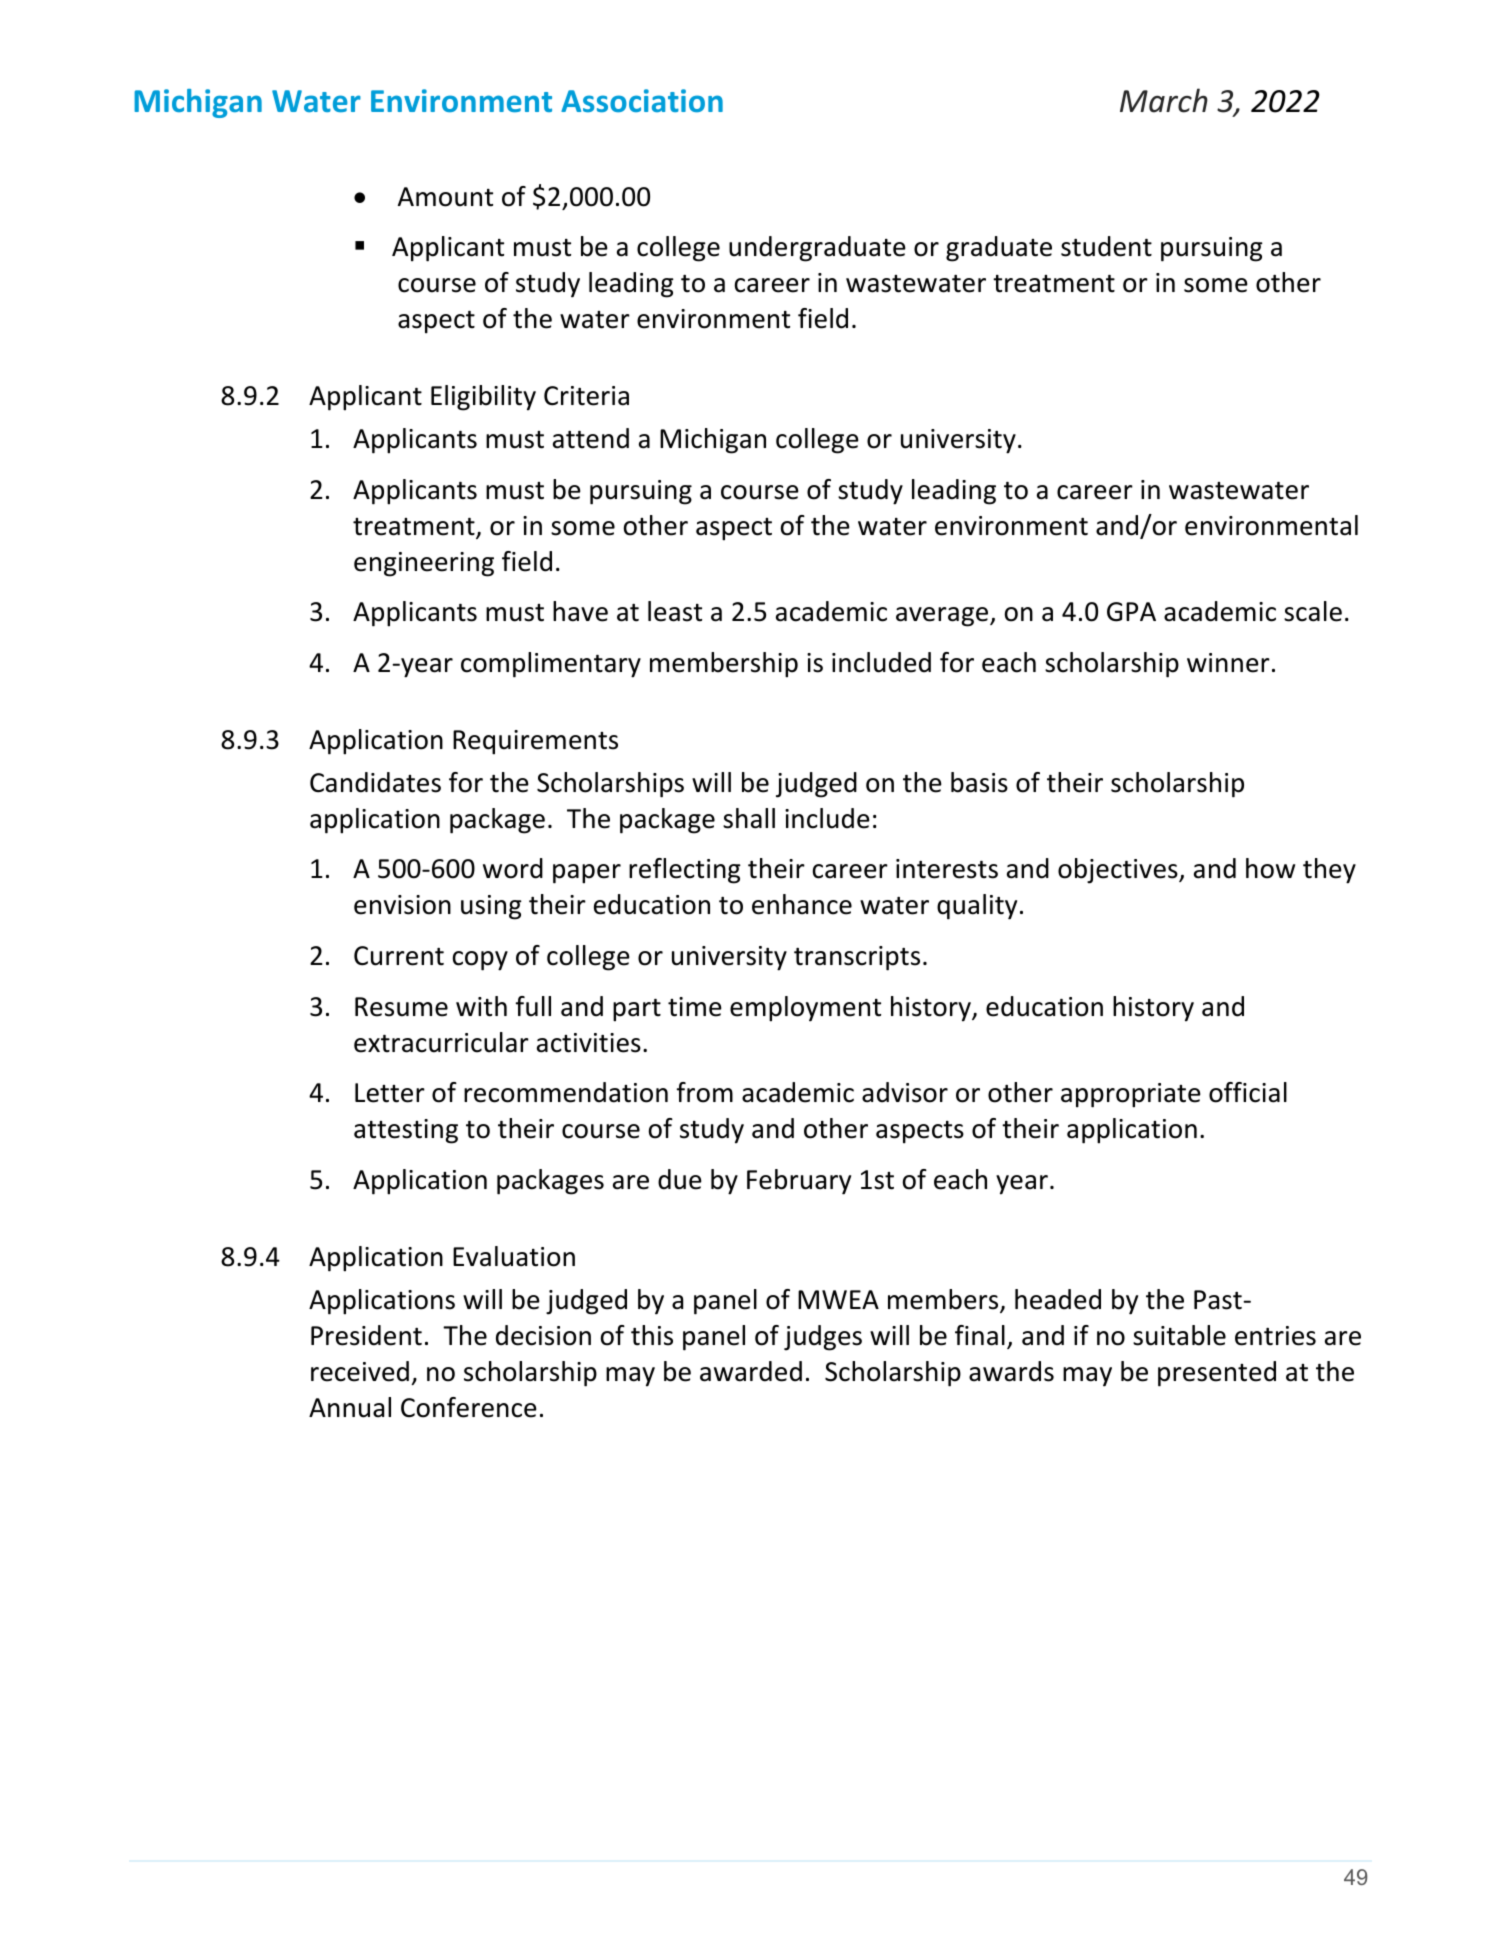 This document has height=1943, width=1501. Describe the element at coordinates (1270, 868) in the document. I see `how` at that location.
